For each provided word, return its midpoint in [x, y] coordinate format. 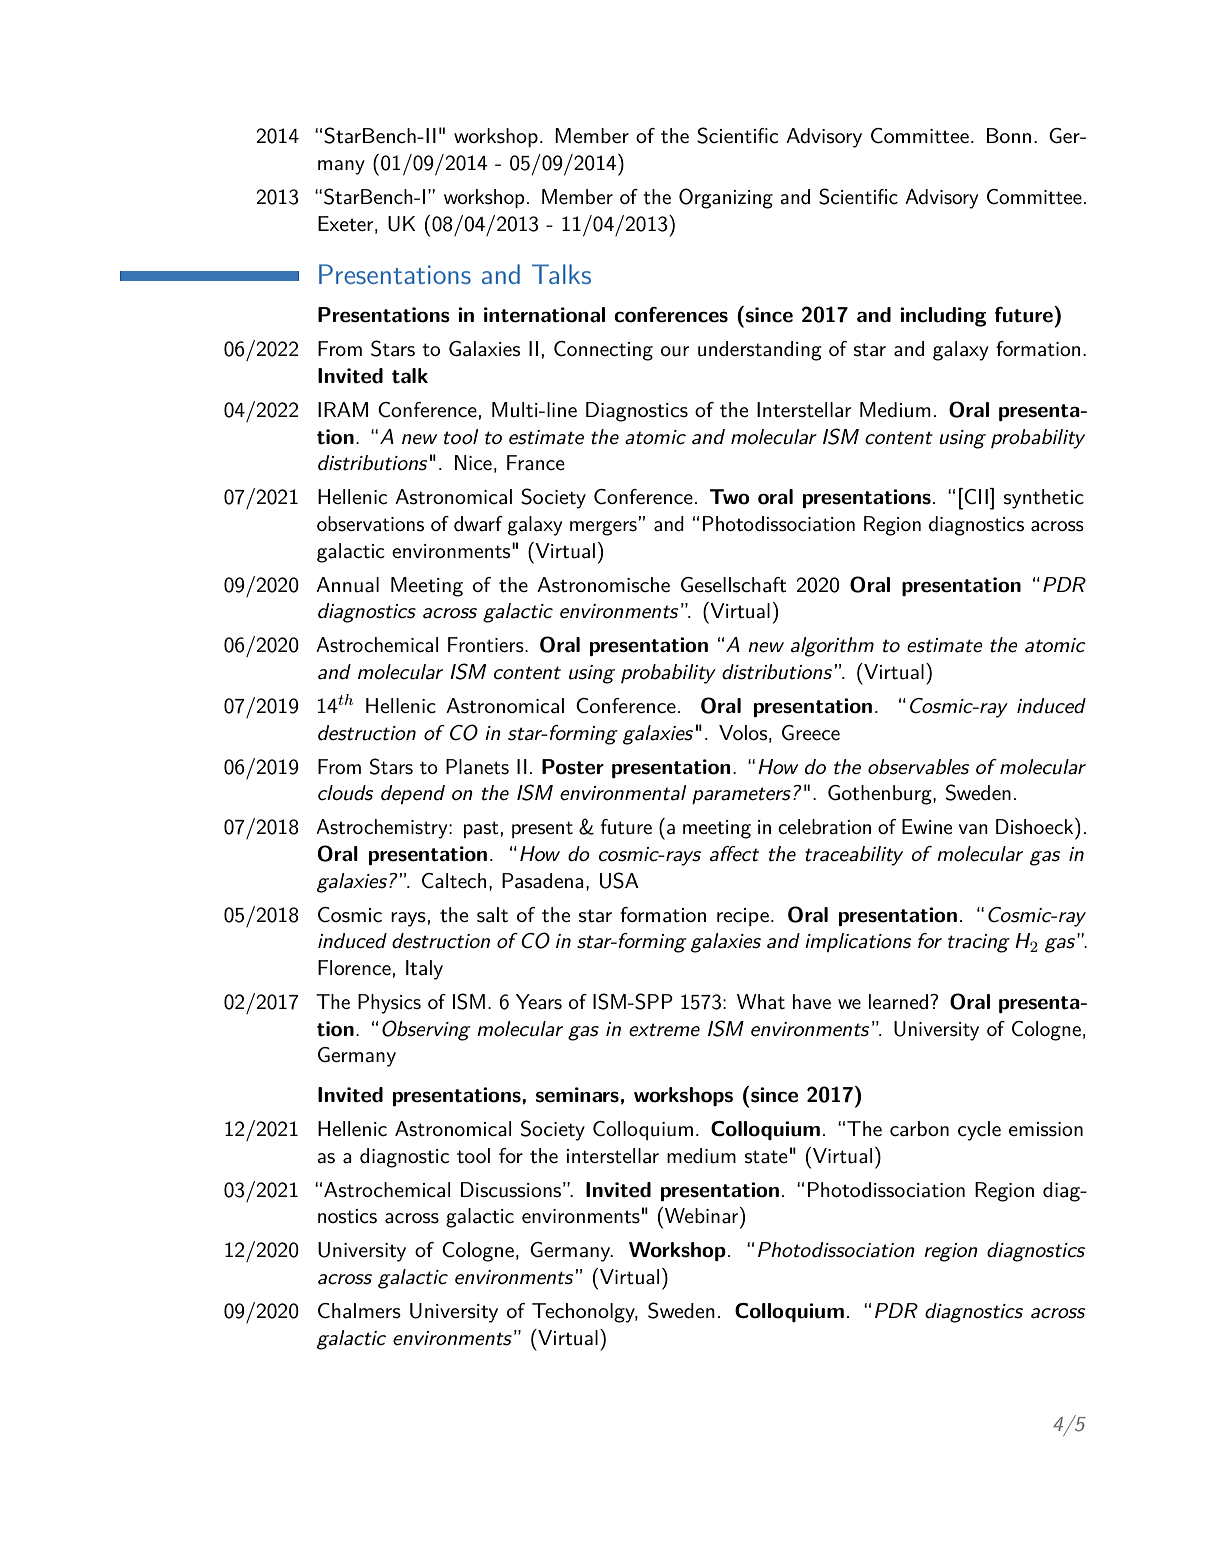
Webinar [703, 1215]
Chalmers [359, 1311]
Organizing [726, 198]
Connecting [603, 351]
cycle [979, 1131]
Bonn [1009, 135]
